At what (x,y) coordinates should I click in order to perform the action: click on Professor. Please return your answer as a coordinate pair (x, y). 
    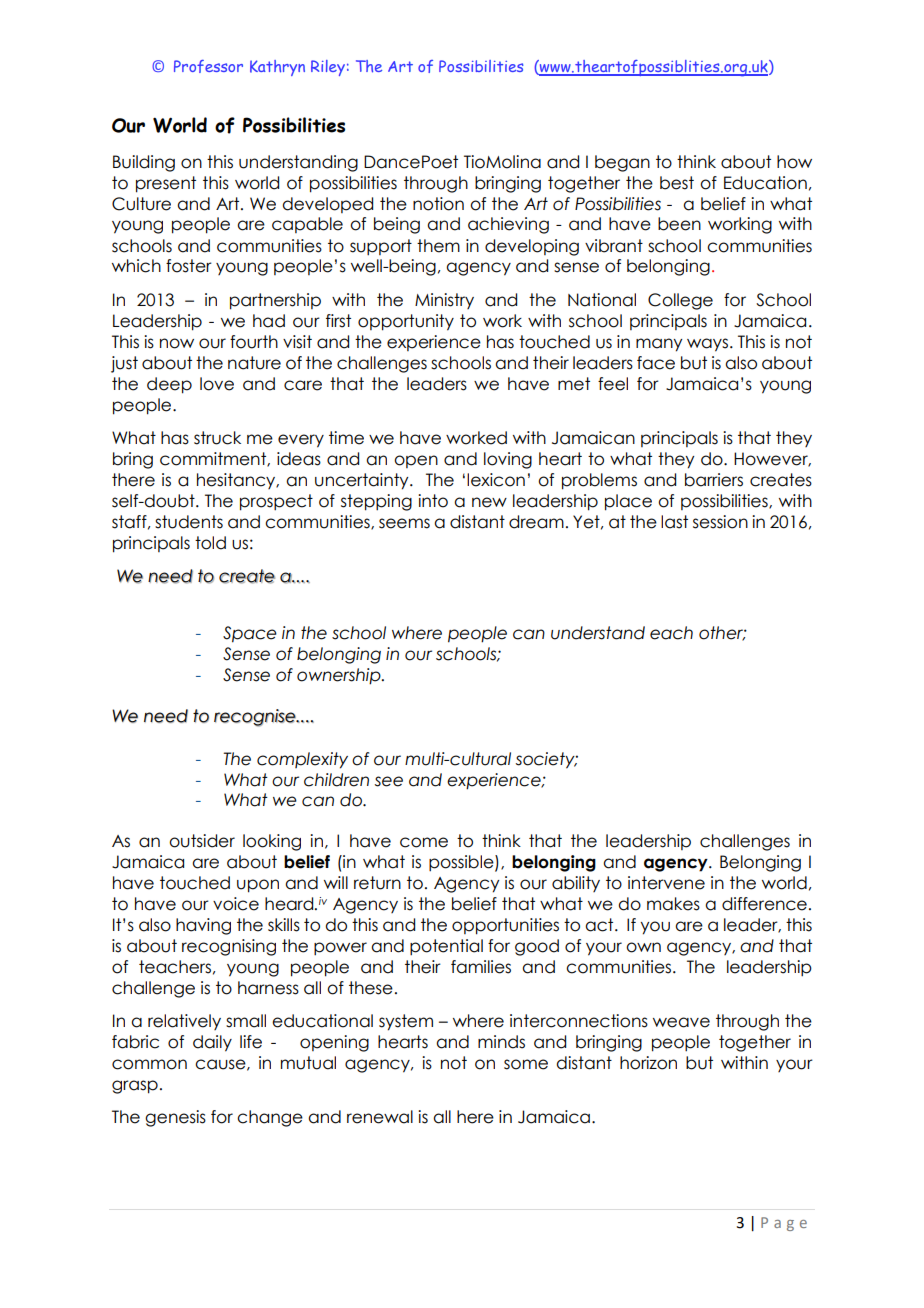
    Looking at the image, I should click on (208, 66).
